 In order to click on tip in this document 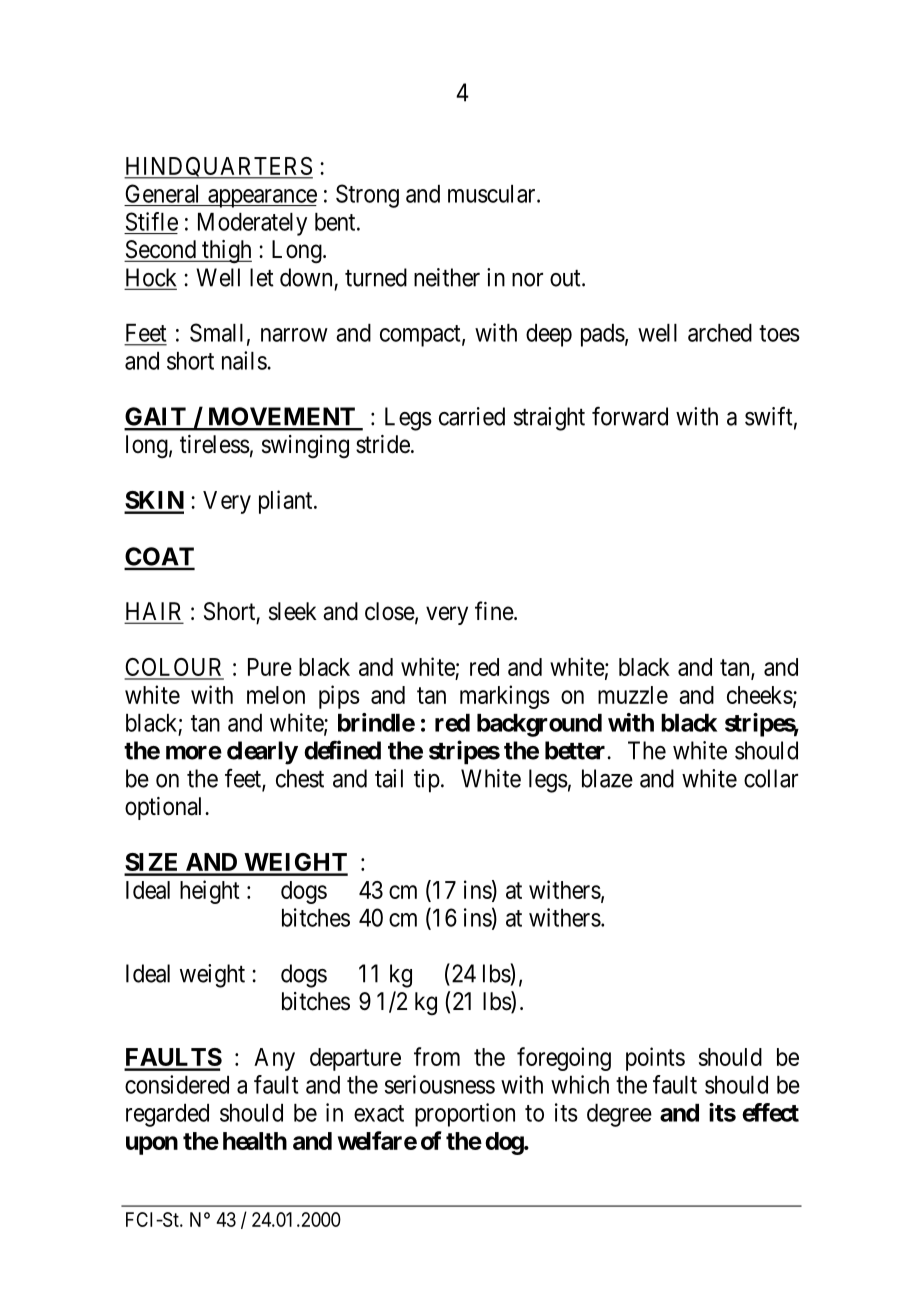, I will do `click(427, 781)`.
